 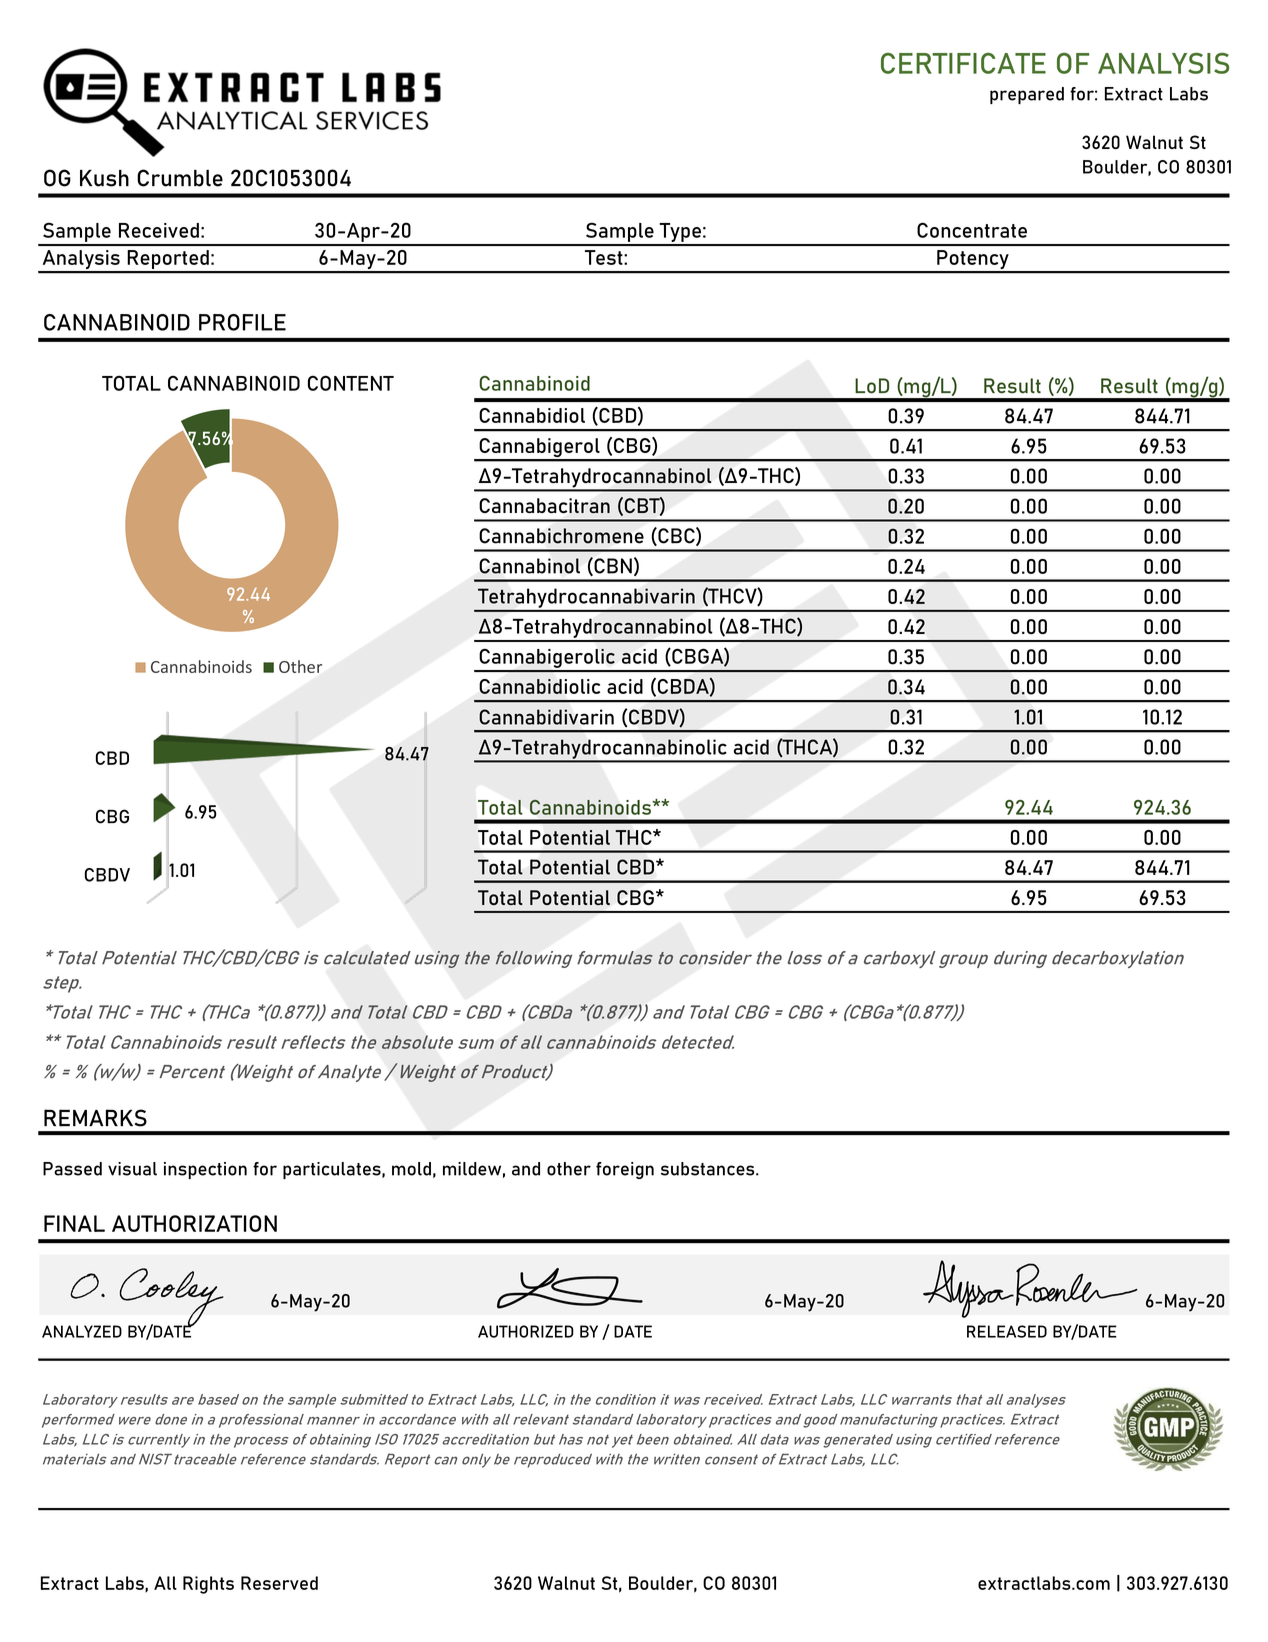 What do you see at coordinates (625, 1170) in the page?
I see `foreign` at bounding box center [625, 1170].
